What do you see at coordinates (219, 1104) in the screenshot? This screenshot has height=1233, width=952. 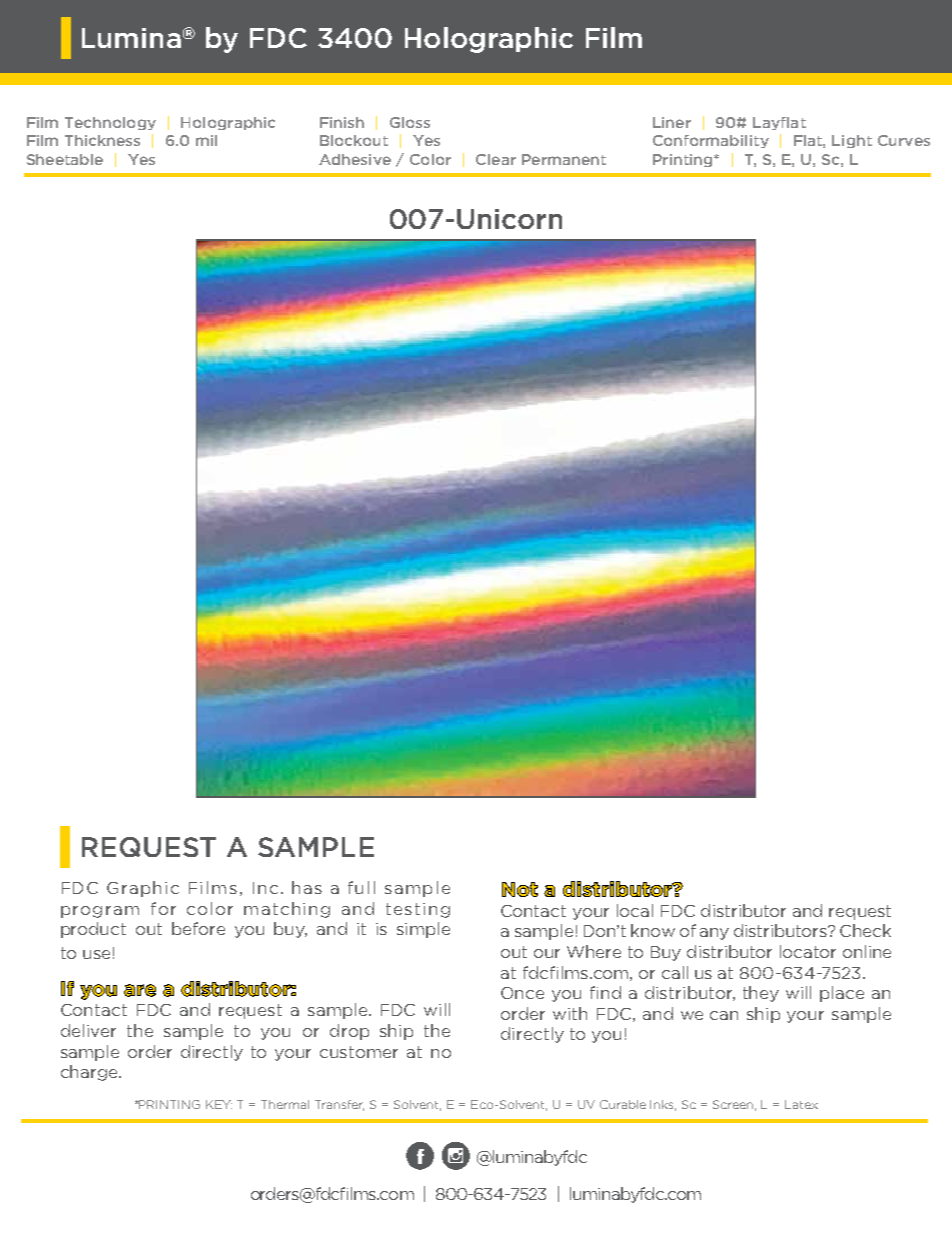 I see `KEY` at bounding box center [219, 1104].
